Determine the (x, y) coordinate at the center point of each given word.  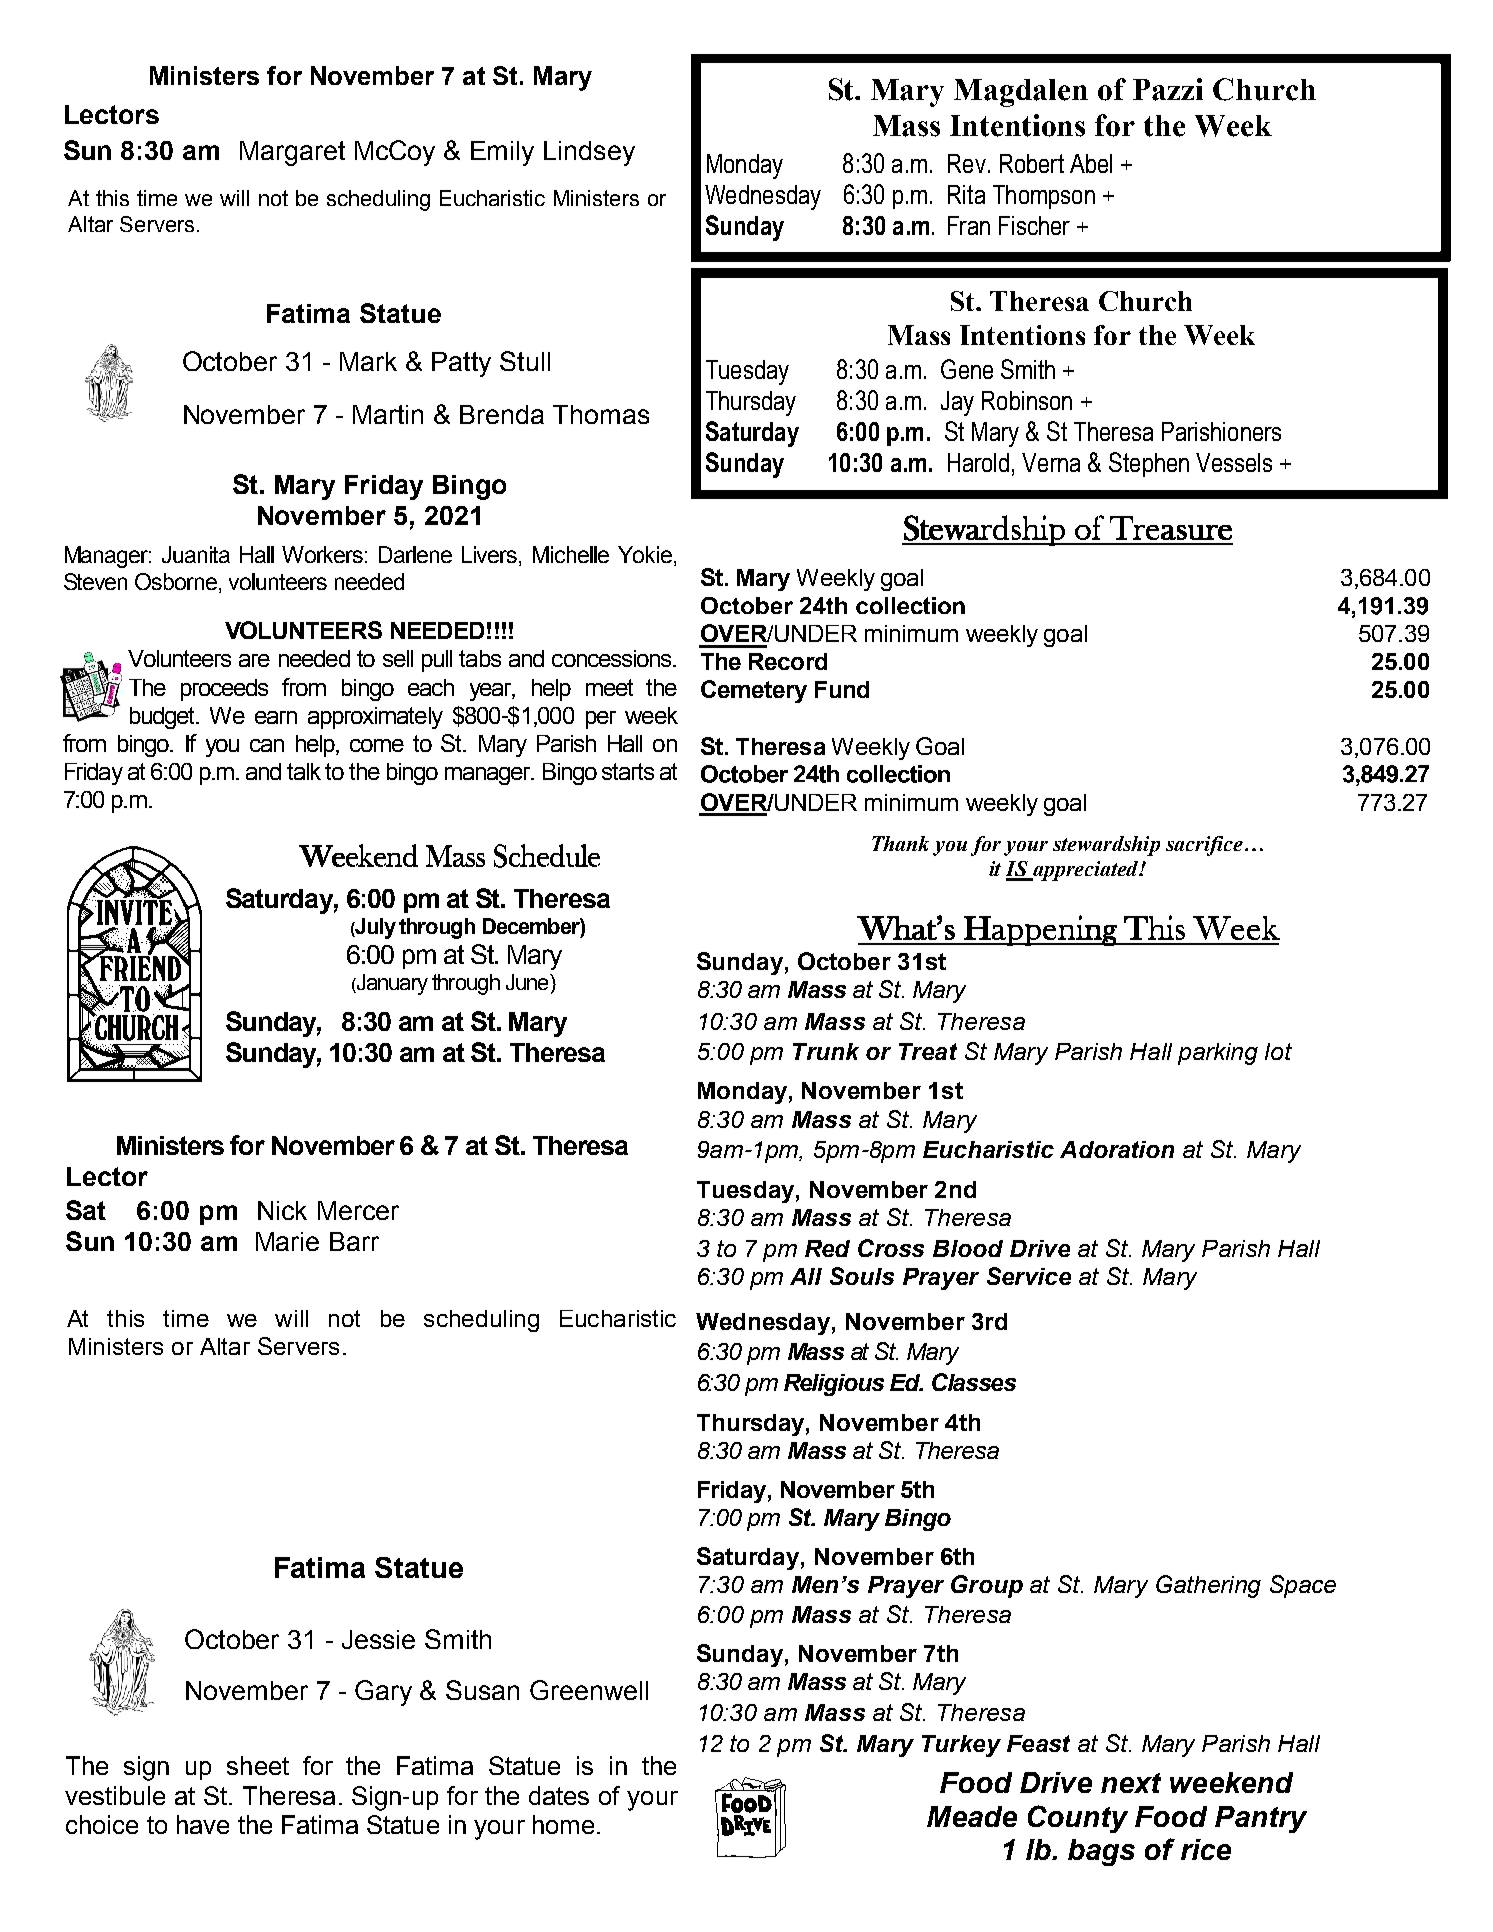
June (528, 982)
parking (1218, 1054)
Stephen (1149, 464)
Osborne (177, 581)
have (203, 1824)
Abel (1091, 163)
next (1131, 1783)
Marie (287, 1241)
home (563, 1824)
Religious (834, 1385)
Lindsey (589, 153)
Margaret (292, 153)
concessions (613, 658)
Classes (974, 1382)
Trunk (826, 1051)
